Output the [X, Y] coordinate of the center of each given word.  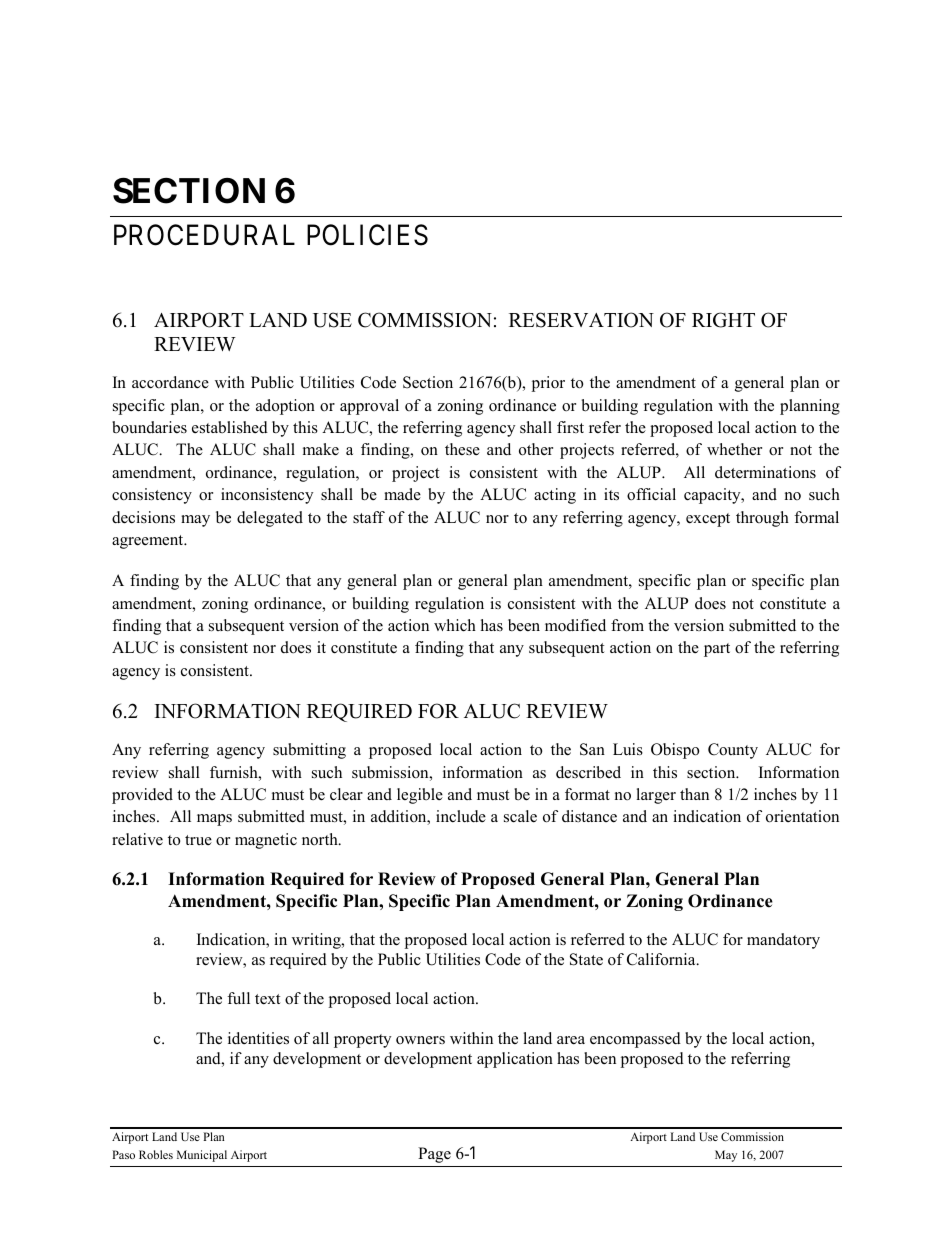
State [586, 959]
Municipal [202, 1156]
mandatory [783, 941]
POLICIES [367, 235]
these [462, 449]
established [230, 427]
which [455, 625]
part [717, 650]
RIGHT [723, 320]
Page [434, 1155]
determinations [765, 472]
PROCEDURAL [204, 235]
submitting [309, 751]
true [198, 840]
